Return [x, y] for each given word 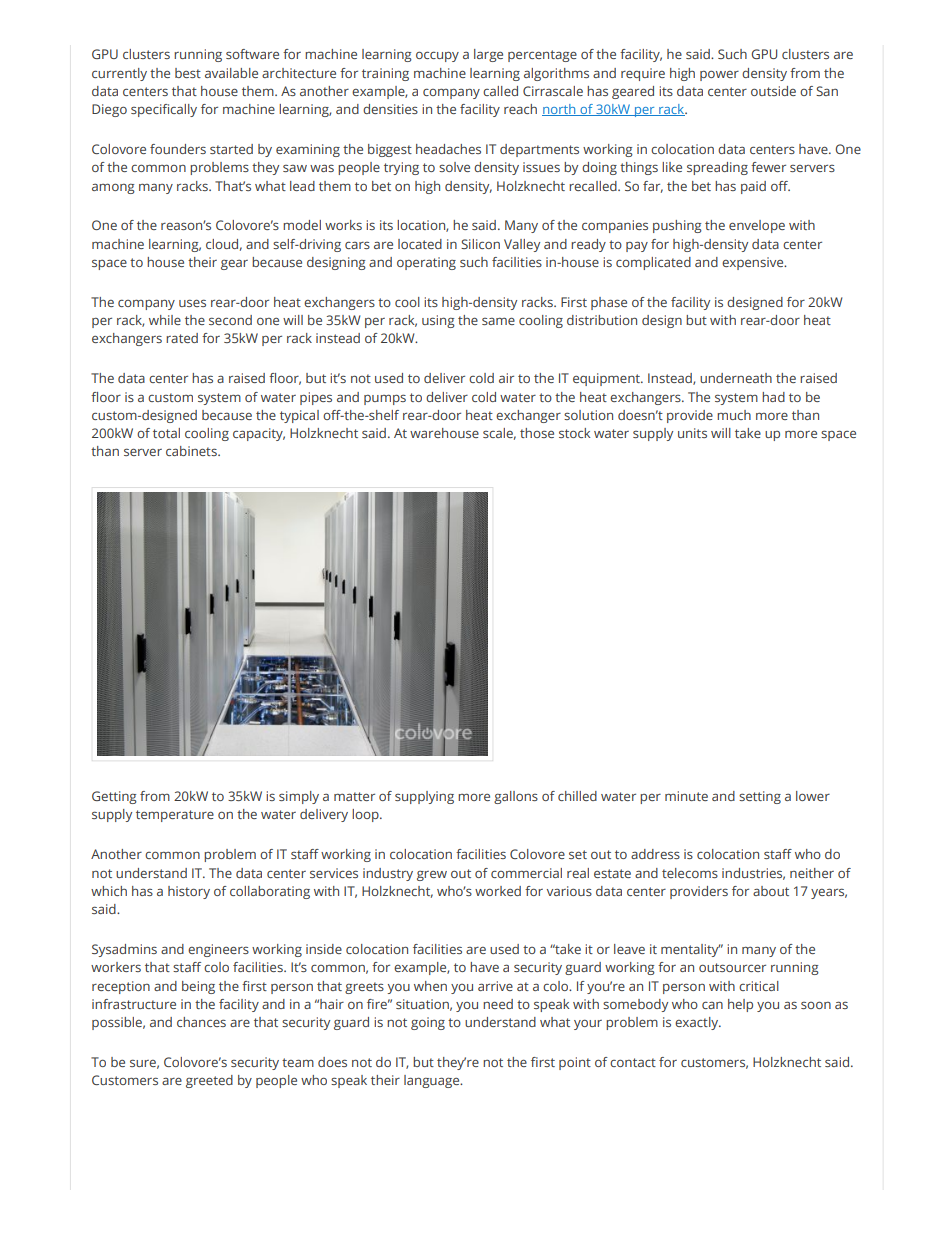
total [166, 433]
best [188, 73]
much [734, 415]
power [719, 75]
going [428, 1023]
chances [201, 1022]
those [537, 433]
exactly [698, 1023]
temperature [175, 816]
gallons [516, 797]
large [488, 55]
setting [760, 797]
